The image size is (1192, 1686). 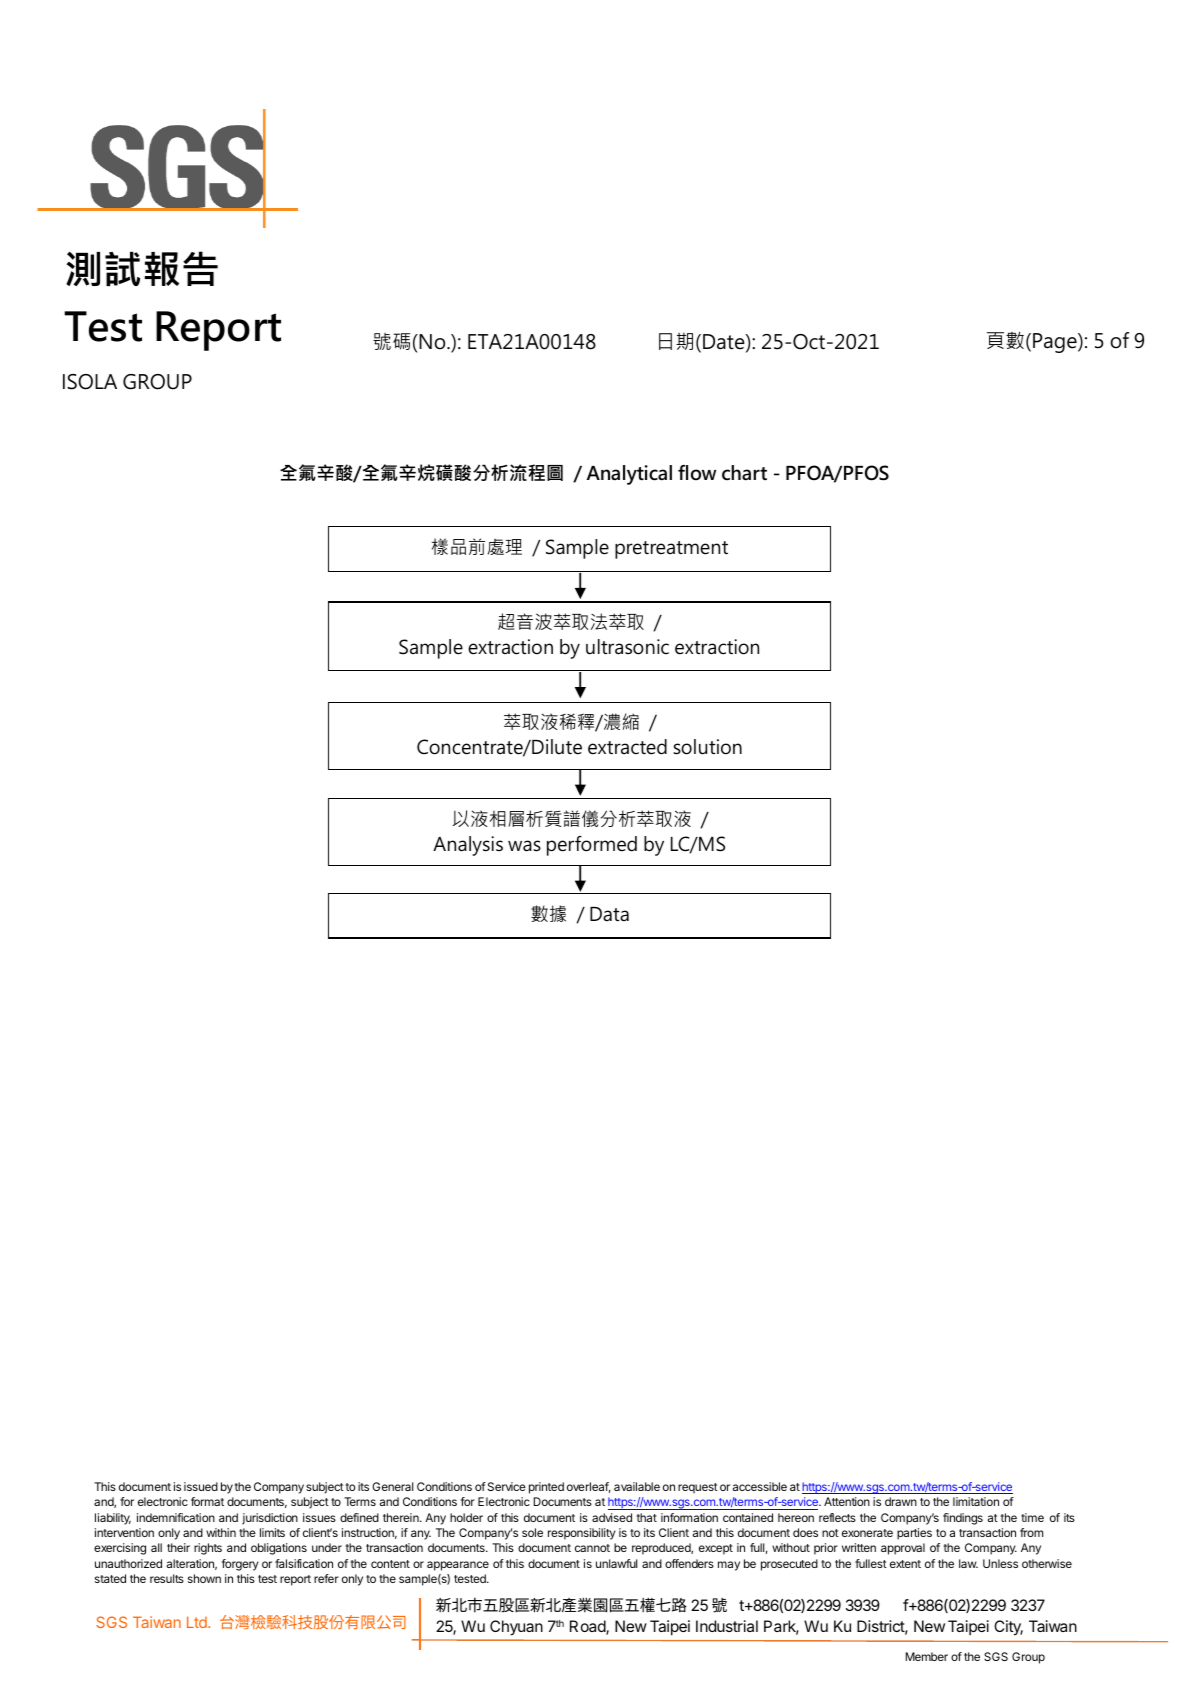 What do you see at coordinates (744, 473) in the screenshot?
I see `chart` at bounding box center [744, 473].
